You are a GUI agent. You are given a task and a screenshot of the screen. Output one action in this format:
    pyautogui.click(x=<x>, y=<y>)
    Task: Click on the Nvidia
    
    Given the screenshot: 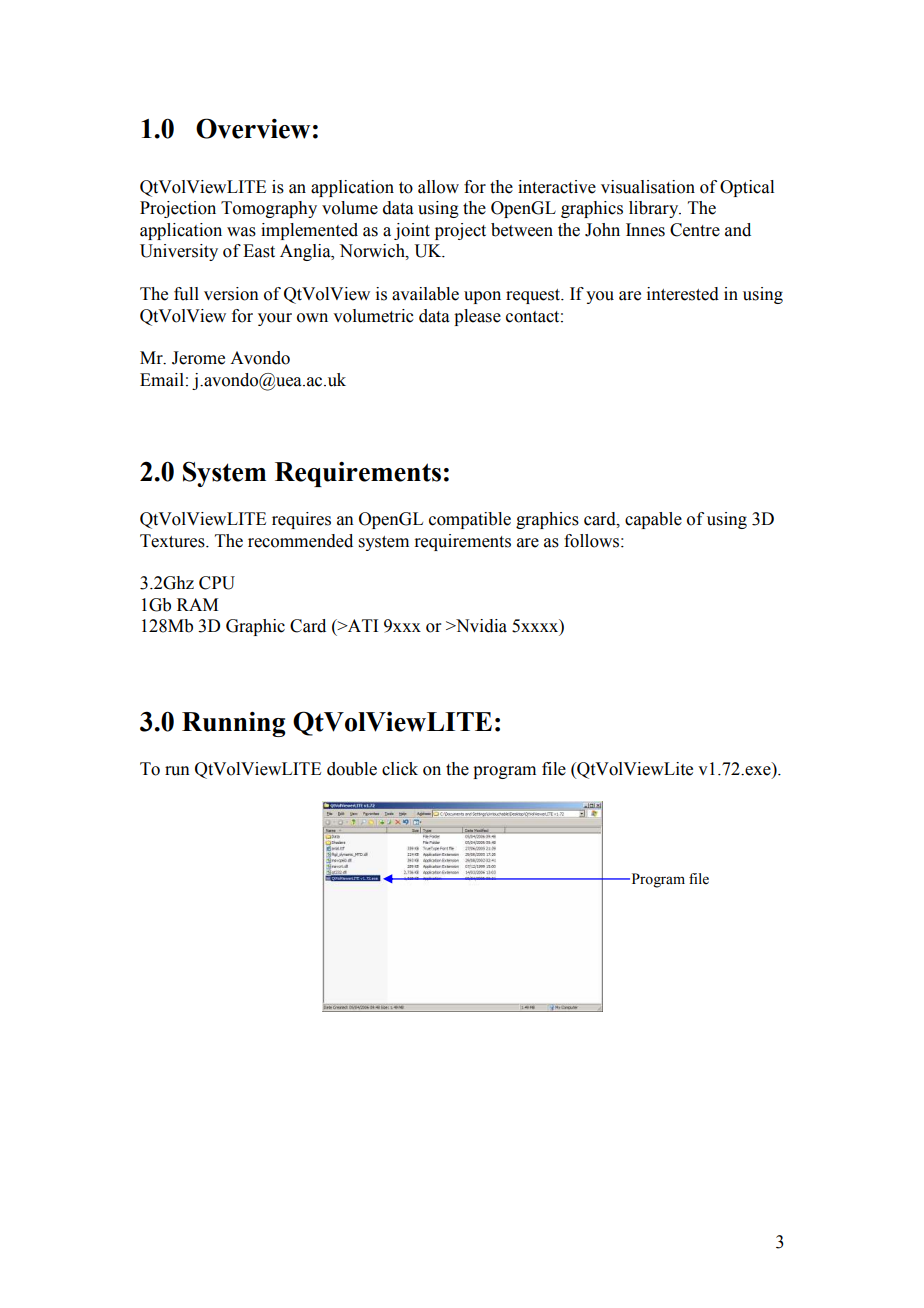 What is the action you would take?
    pyautogui.click(x=480, y=626)
